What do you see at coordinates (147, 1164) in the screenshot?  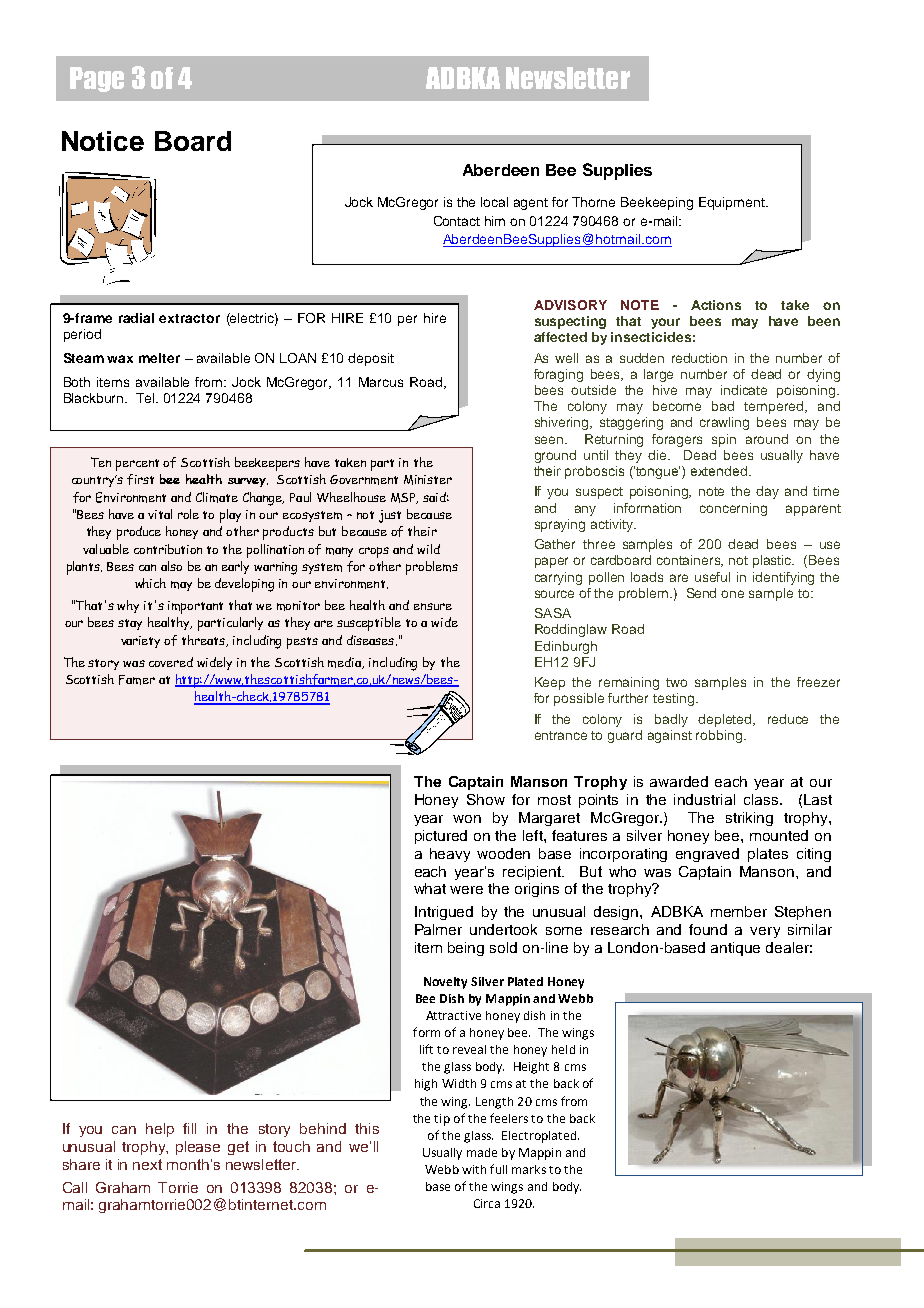 I see `next` at bounding box center [147, 1164].
